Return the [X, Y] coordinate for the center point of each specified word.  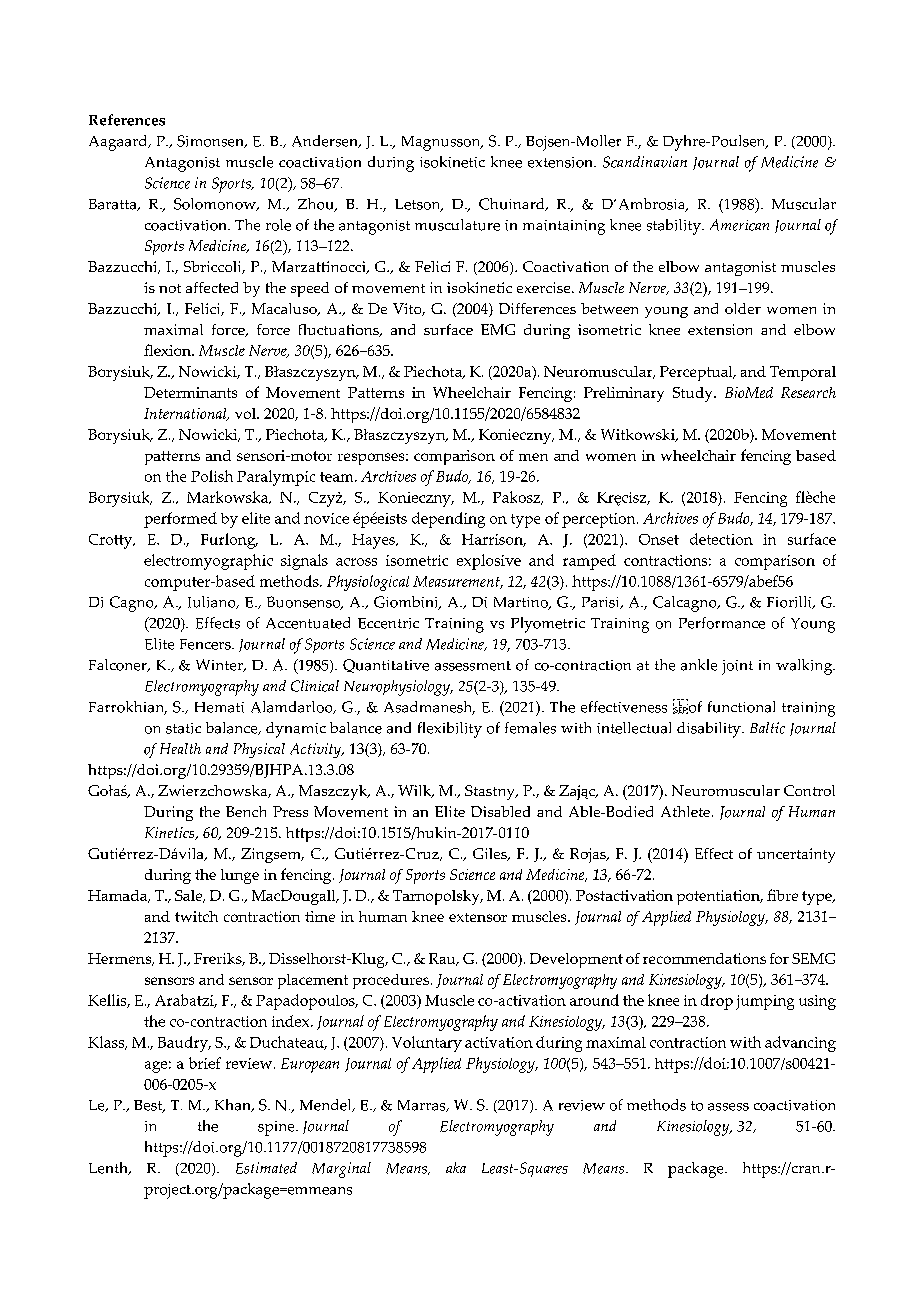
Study [694, 394]
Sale [190, 896]
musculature [457, 225]
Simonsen [211, 141]
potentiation [719, 897]
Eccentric [388, 623]
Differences [537, 308]
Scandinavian [645, 162]
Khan [234, 1105]
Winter [220, 665]
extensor [478, 917]
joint [737, 667]
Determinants [190, 392]
